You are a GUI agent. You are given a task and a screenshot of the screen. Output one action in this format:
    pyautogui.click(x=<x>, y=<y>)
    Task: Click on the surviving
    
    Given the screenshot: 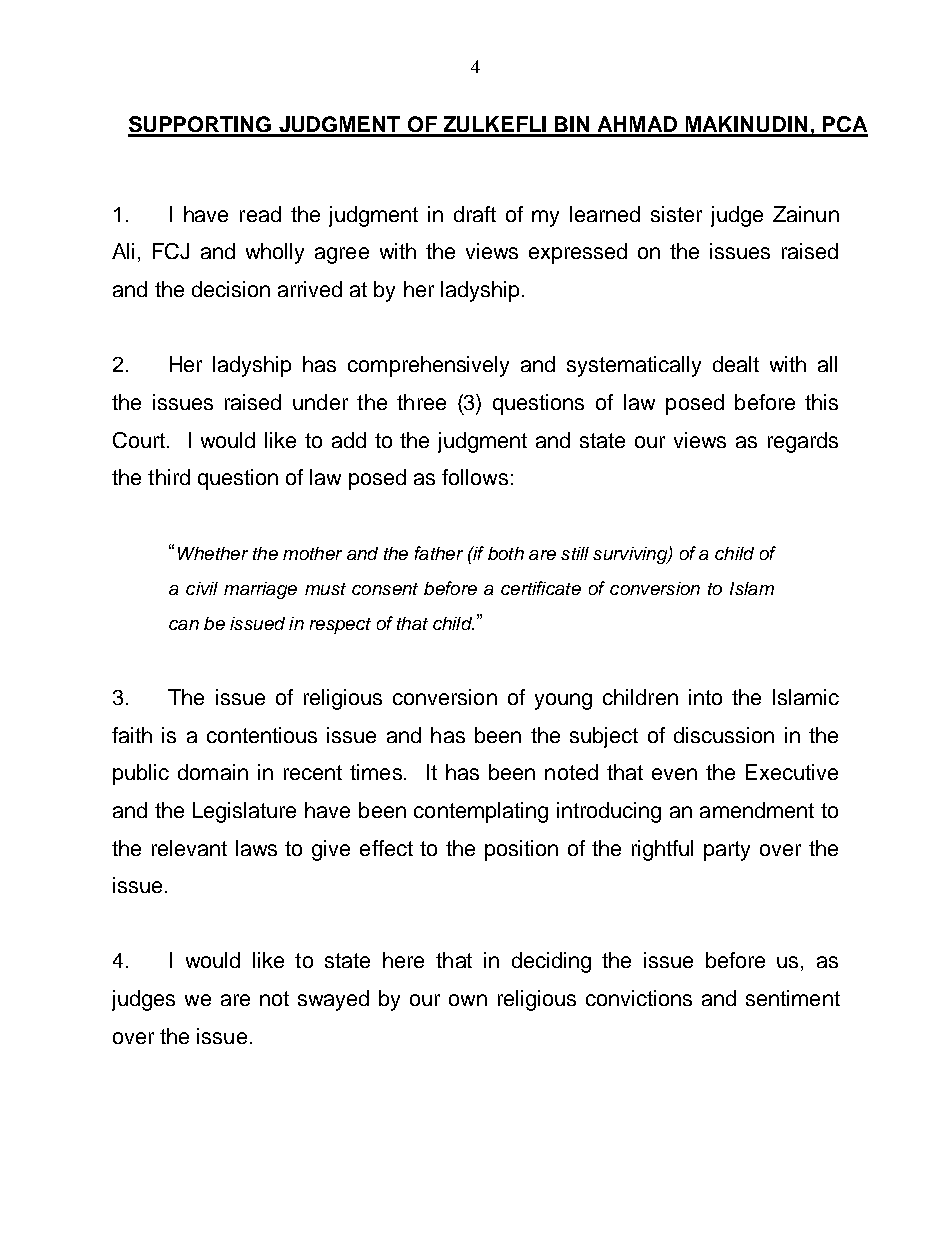 What is the action you would take?
    pyautogui.click(x=631, y=555)
